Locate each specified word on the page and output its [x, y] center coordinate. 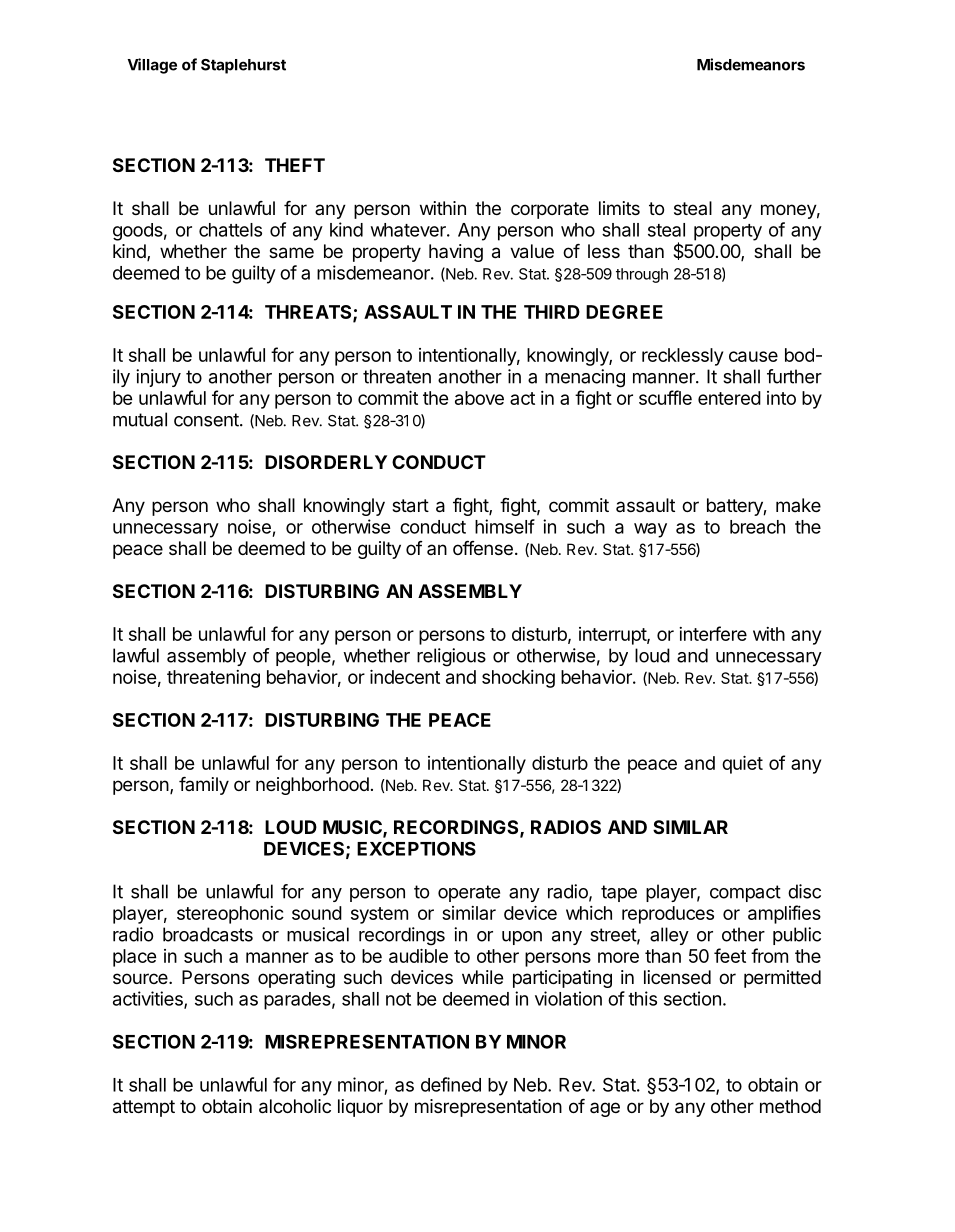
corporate [550, 210]
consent [207, 420]
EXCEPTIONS [416, 848]
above [479, 398]
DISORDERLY [326, 462]
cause [753, 356]
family [204, 786]
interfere [713, 633]
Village [152, 66]
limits [619, 208]
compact [745, 893]
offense [483, 548]
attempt [144, 1108]
